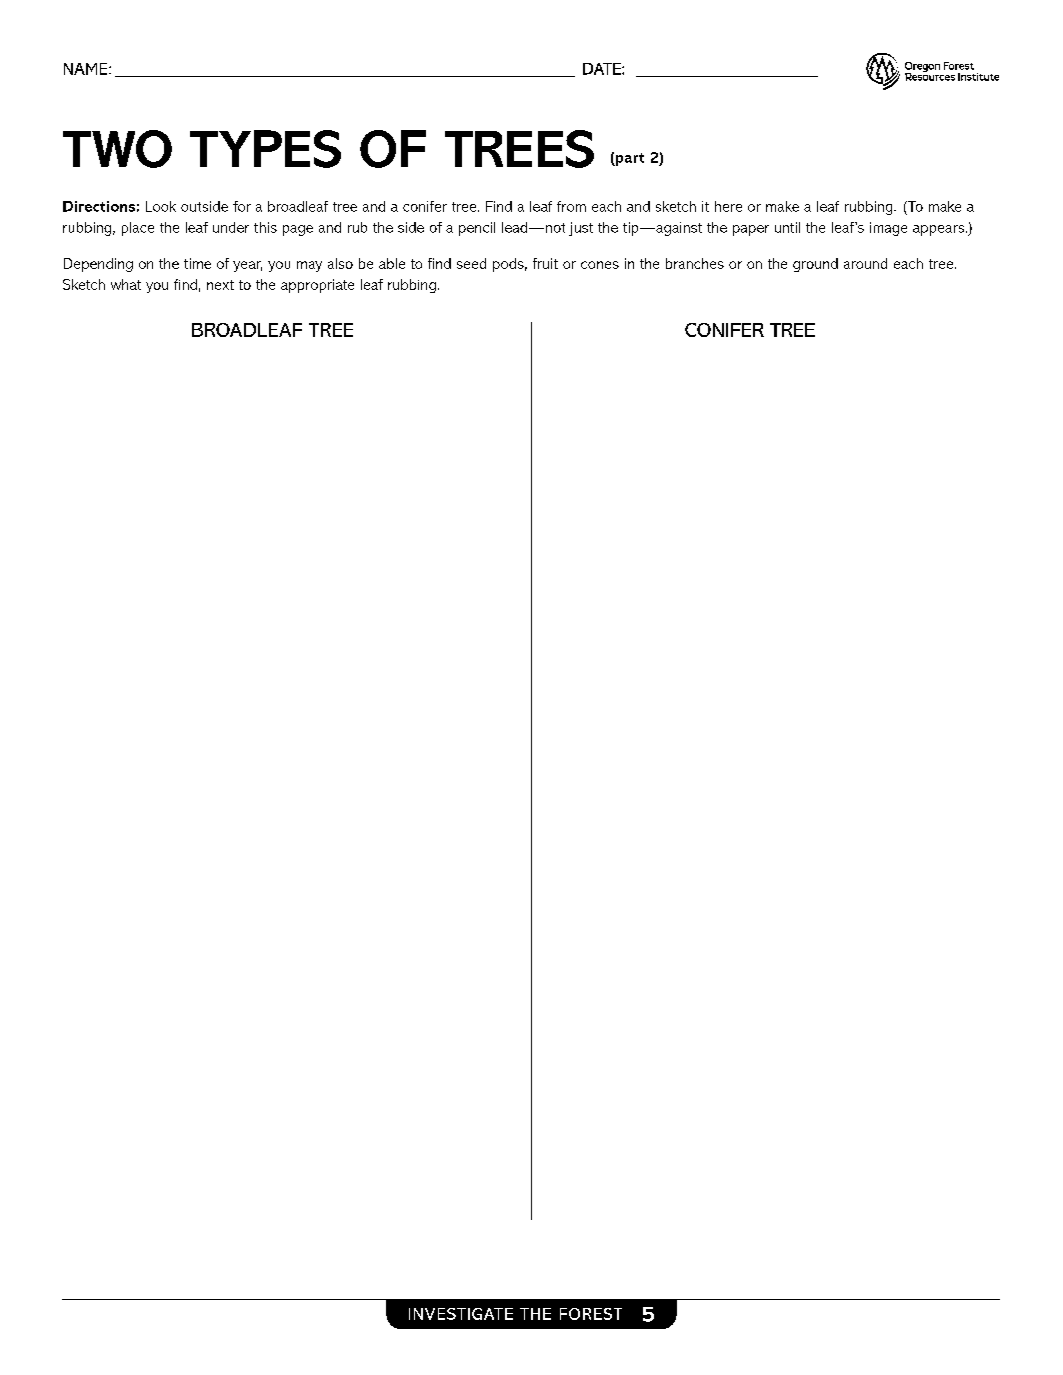 This document has width=1063, height=1375. Describe the element at coordinates (220, 285) in the document. I see `next` at that location.
